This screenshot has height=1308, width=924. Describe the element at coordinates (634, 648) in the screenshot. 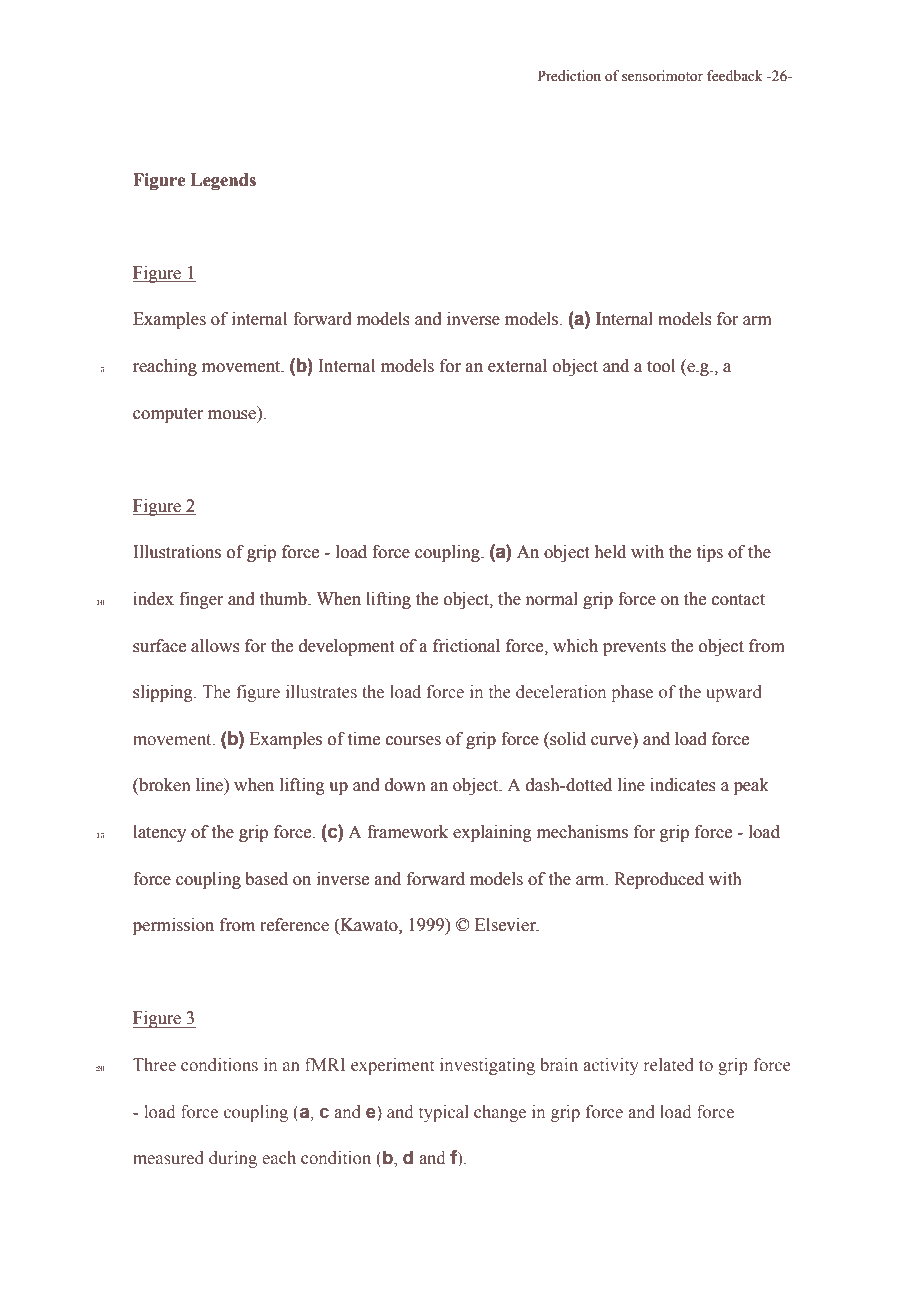

I see `prevents` at that location.
